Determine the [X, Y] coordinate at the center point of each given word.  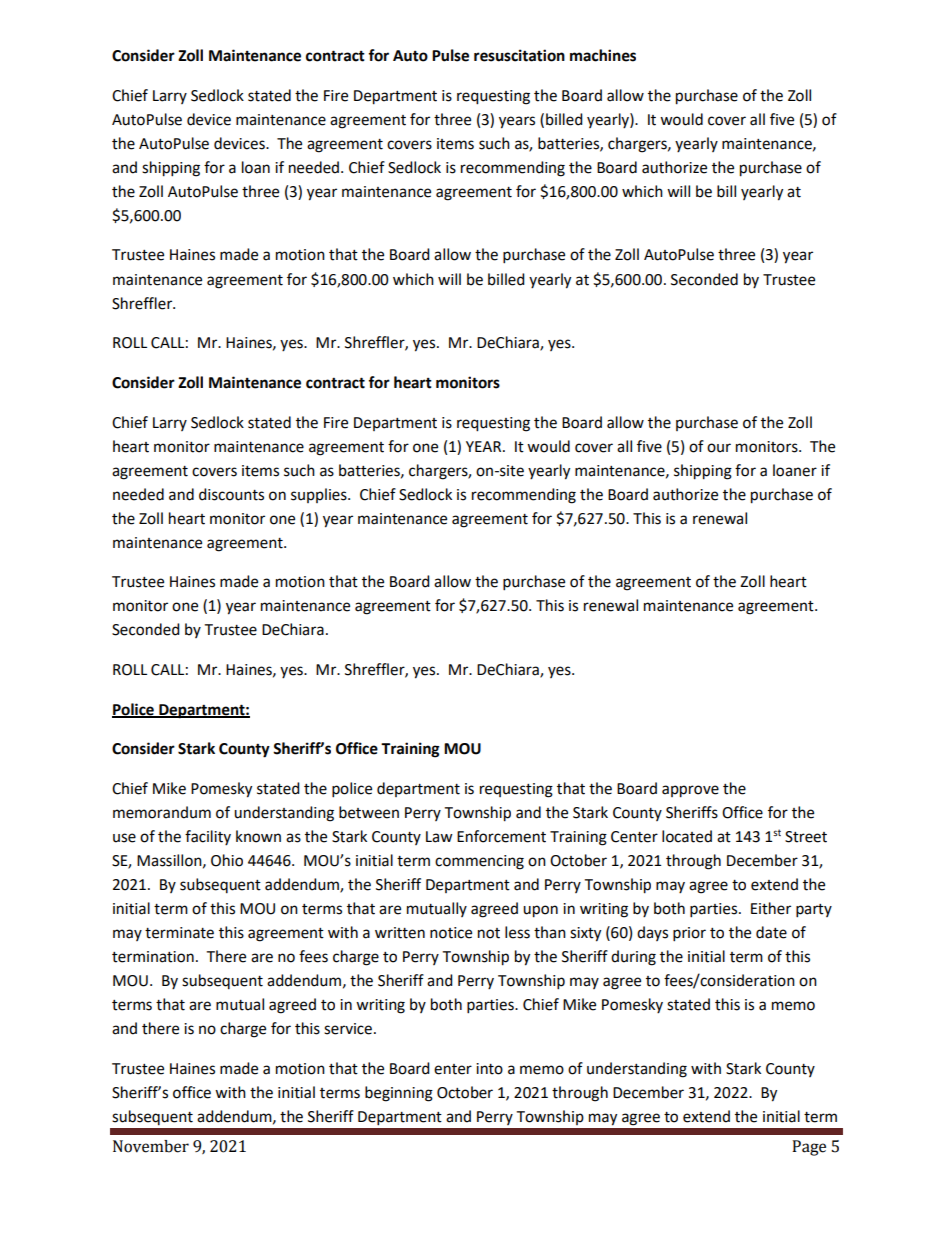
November [151, 1146]
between [369, 812]
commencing [479, 862]
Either [771, 908]
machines [603, 55]
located [687, 836]
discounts [231, 494]
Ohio [227, 860]
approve [690, 791]
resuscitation [519, 55]
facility [208, 837]
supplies [320, 495]
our [719, 448]
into [489, 1069]
